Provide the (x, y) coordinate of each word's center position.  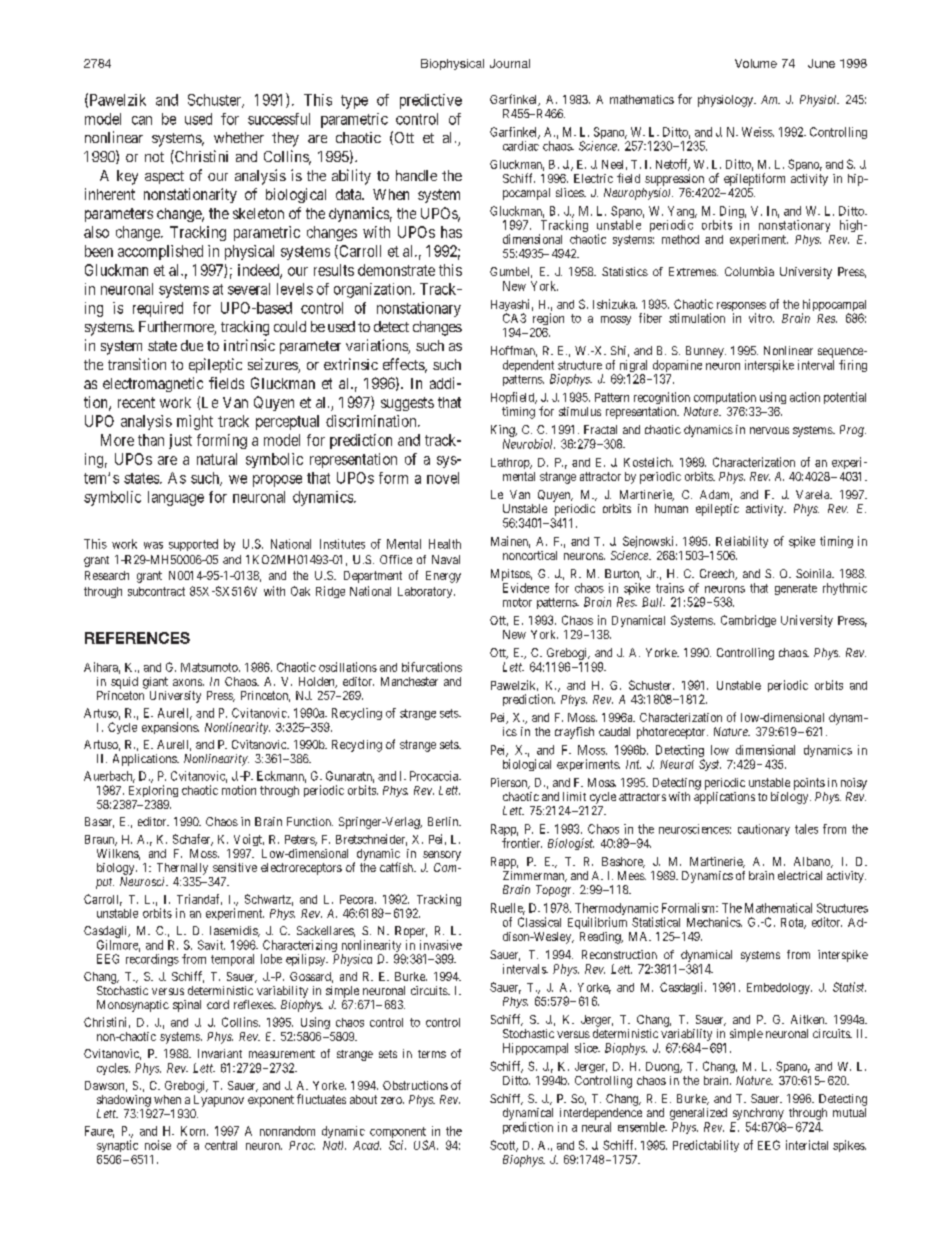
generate (796, 589)
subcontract (156, 591)
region (548, 319)
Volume (756, 63)
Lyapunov (219, 1101)
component (398, 1134)
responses (741, 308)
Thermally (182, 869)
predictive (431, 101)
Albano (813, 862)
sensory (442, 856)
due (192, 345)
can (142, 120)
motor (517, 602)
